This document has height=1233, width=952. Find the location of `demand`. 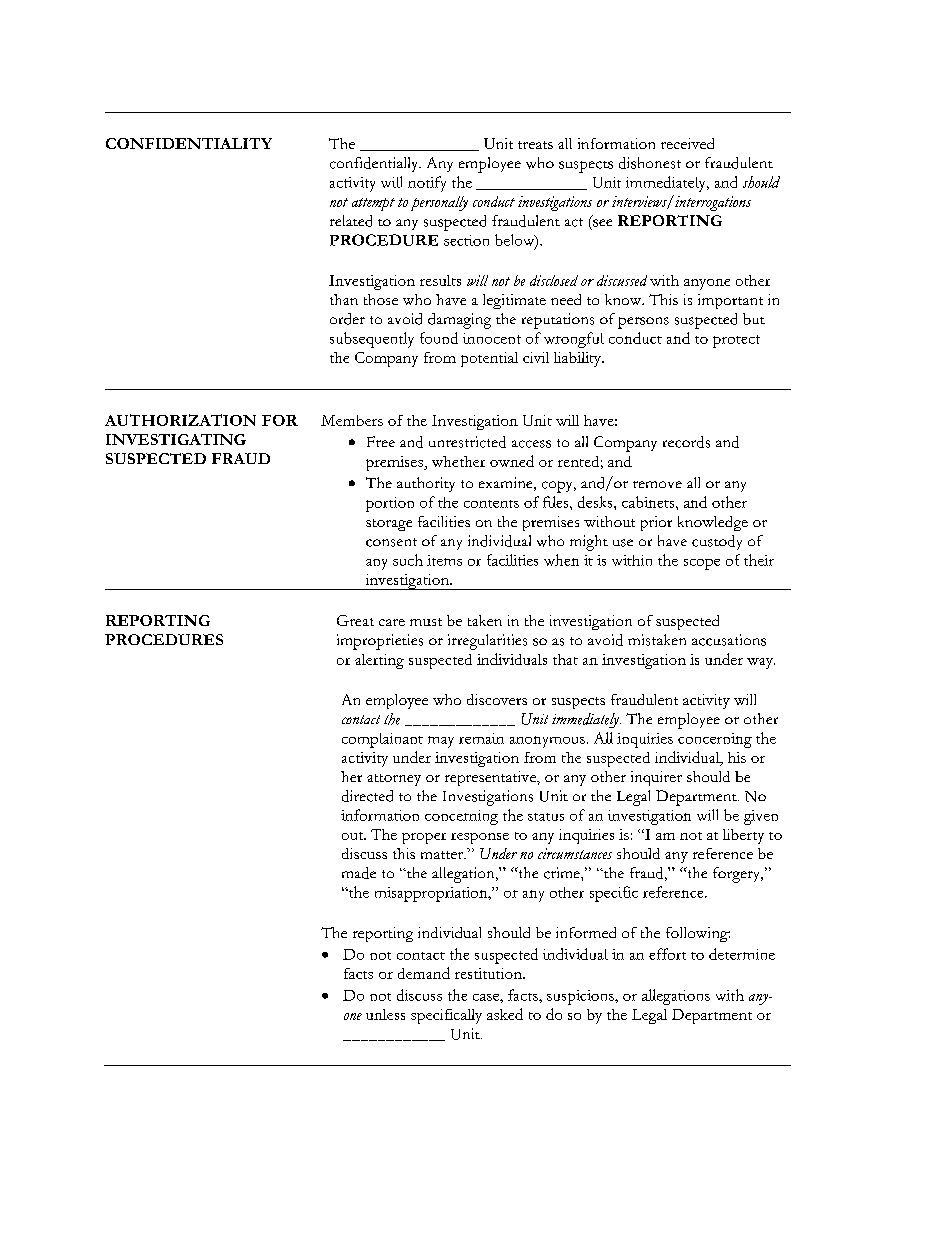

demand is located at coordinates (424, 973).
